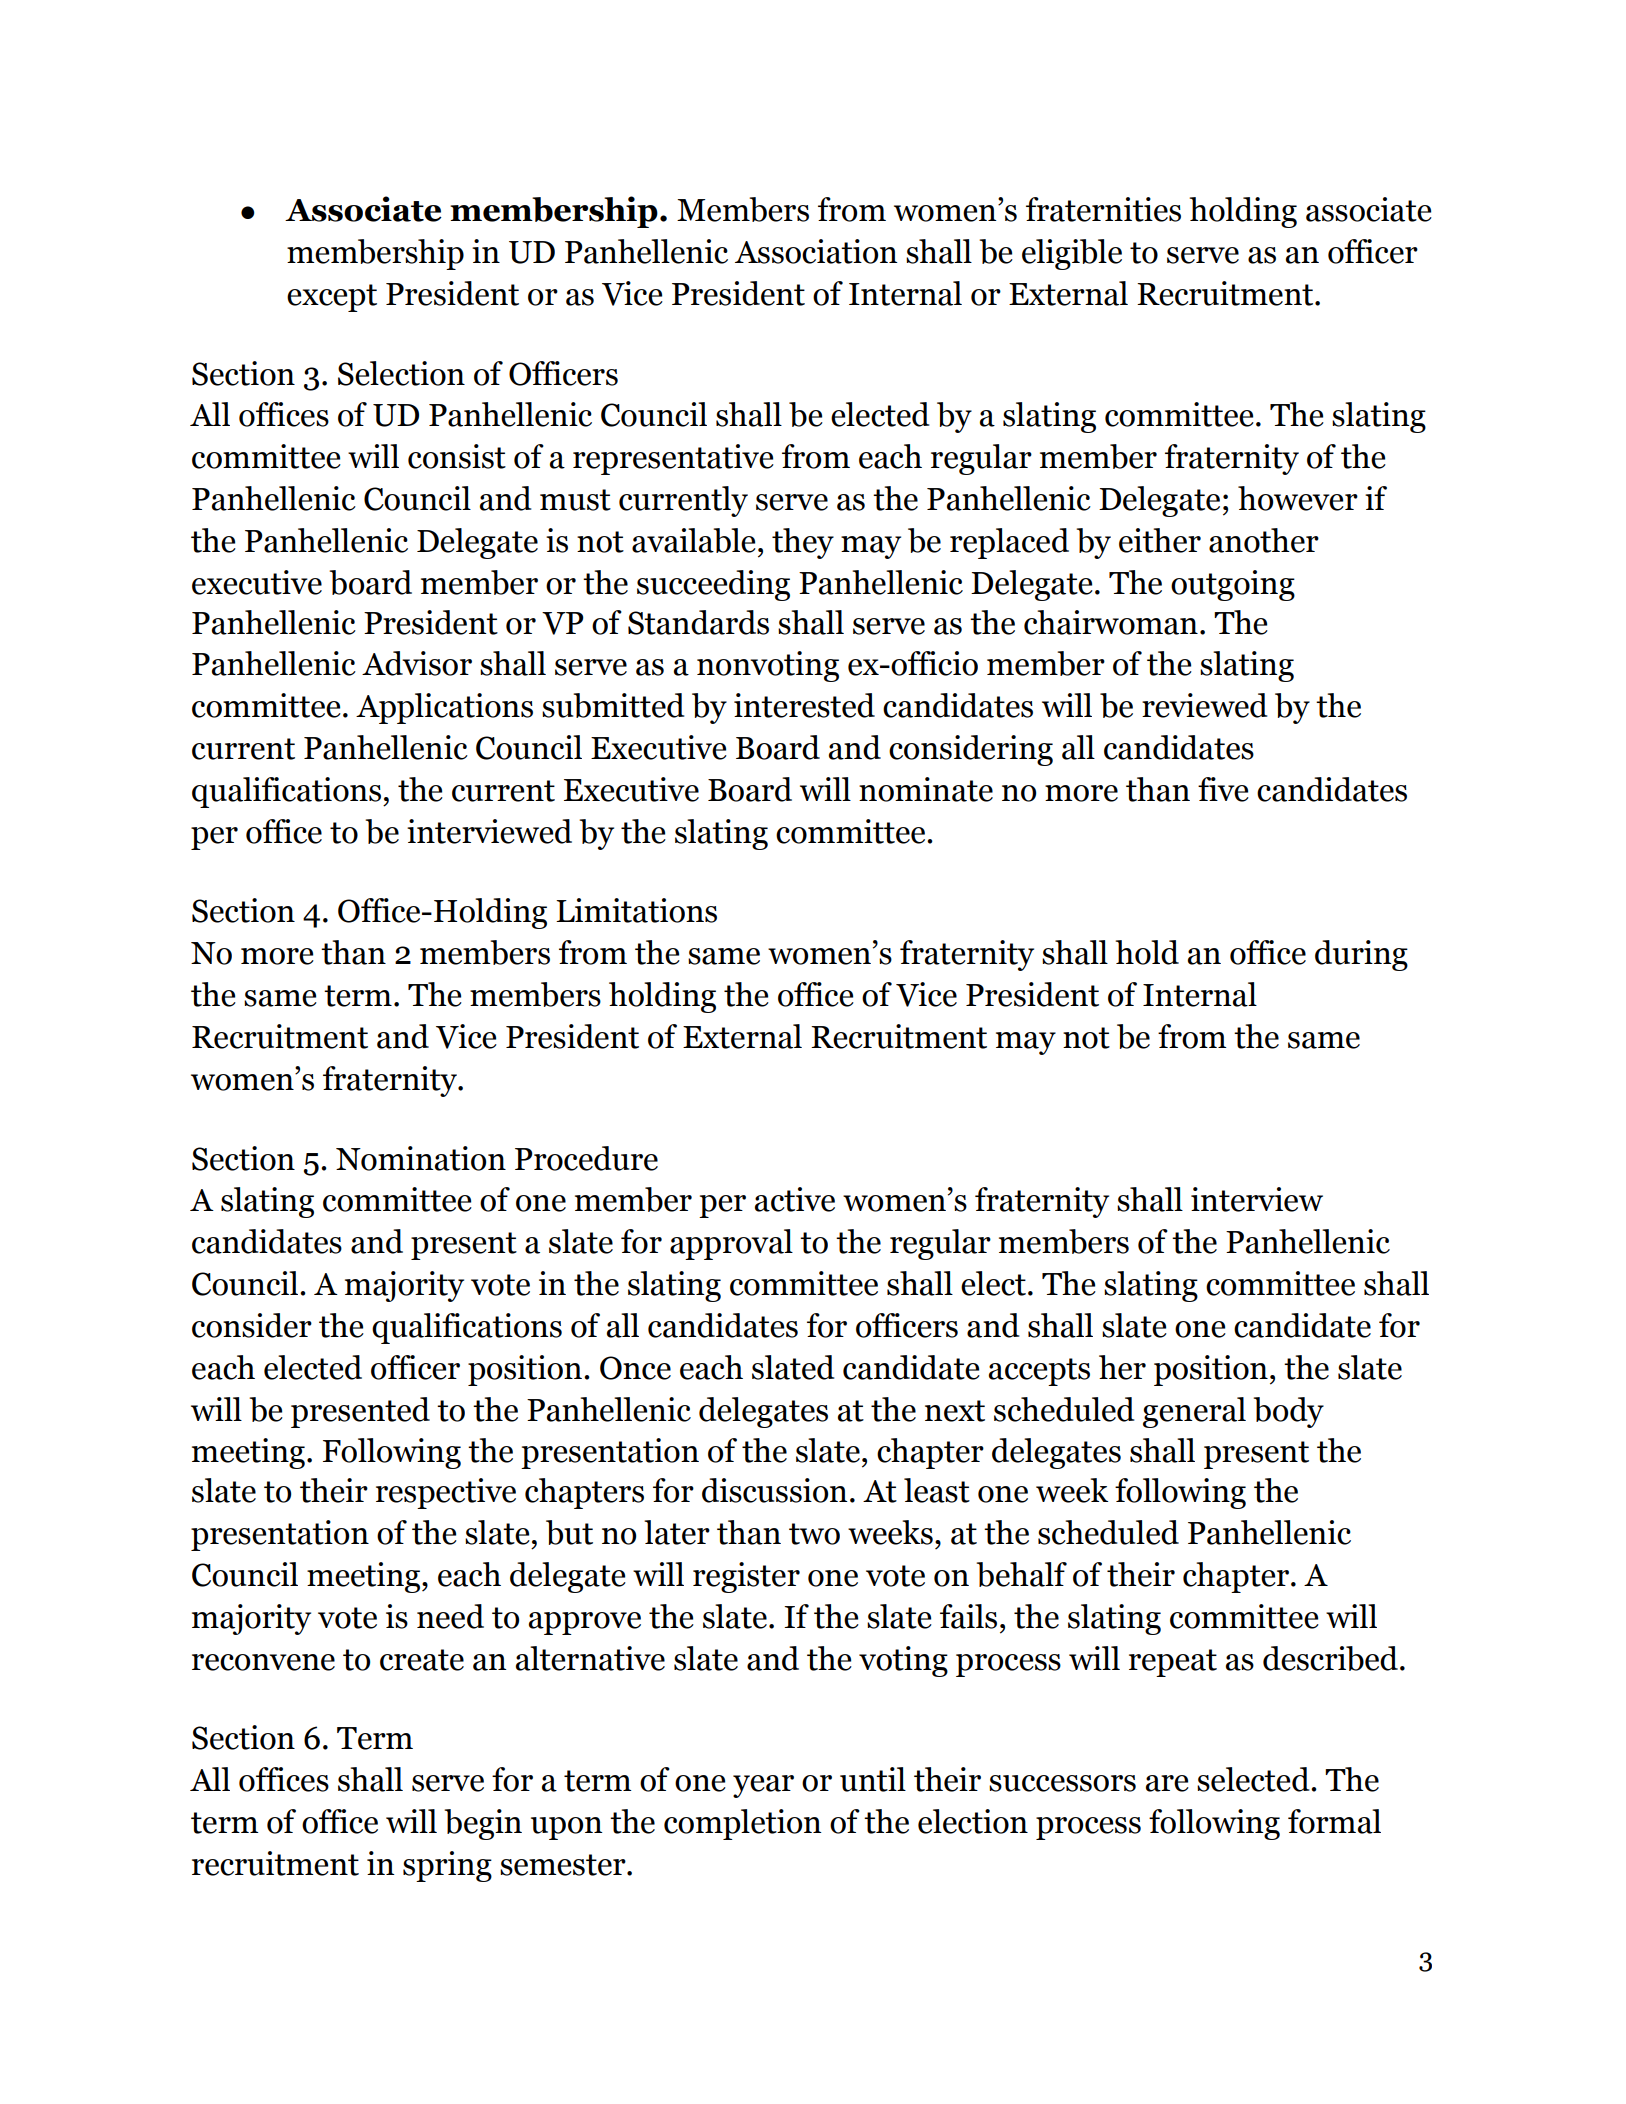  What do you see at coordinates (816, 251) in the page?
I see `Association` at bounding box center [816, 251].
